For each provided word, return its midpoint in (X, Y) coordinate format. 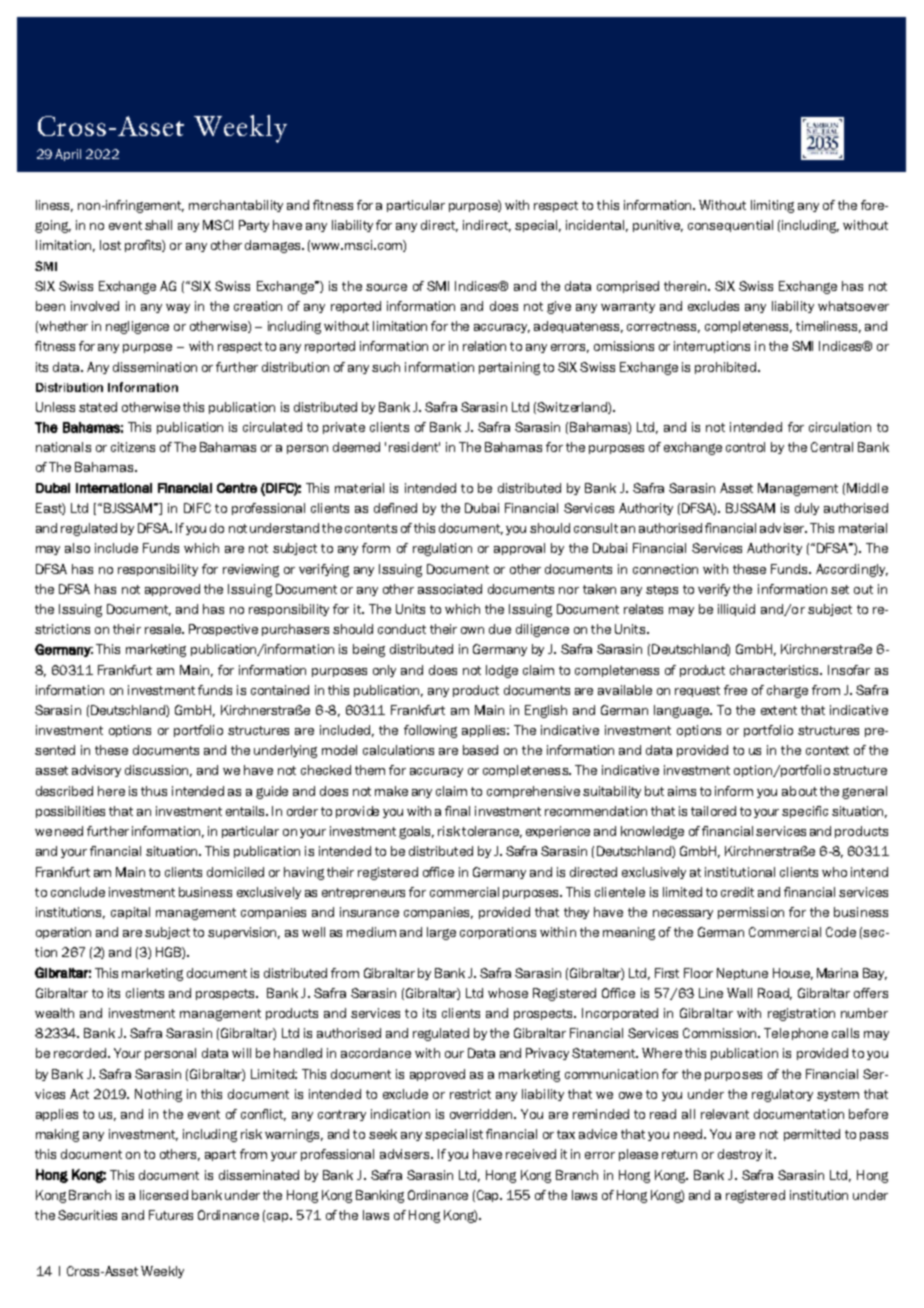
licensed (164, 1195)
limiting (772, 206)
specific (805, 812)
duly (807, 509)
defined (395, 508)
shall (158, 225)
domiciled (235, 872)
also (77, 548)
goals (416, 832)
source (386, 287)
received (531, 1154)
